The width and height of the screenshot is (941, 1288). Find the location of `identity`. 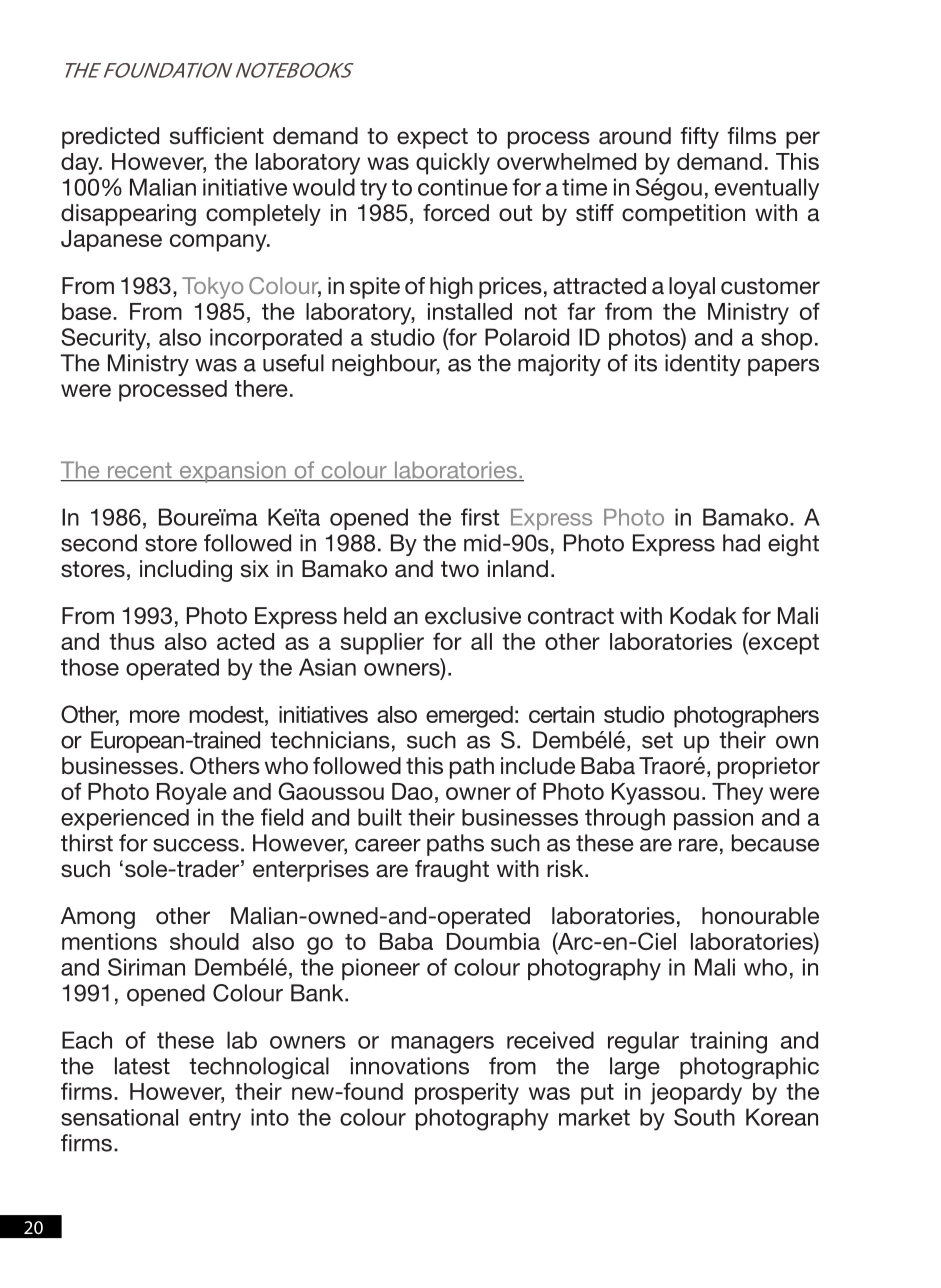

identity is located at coordinates (703, 365).
